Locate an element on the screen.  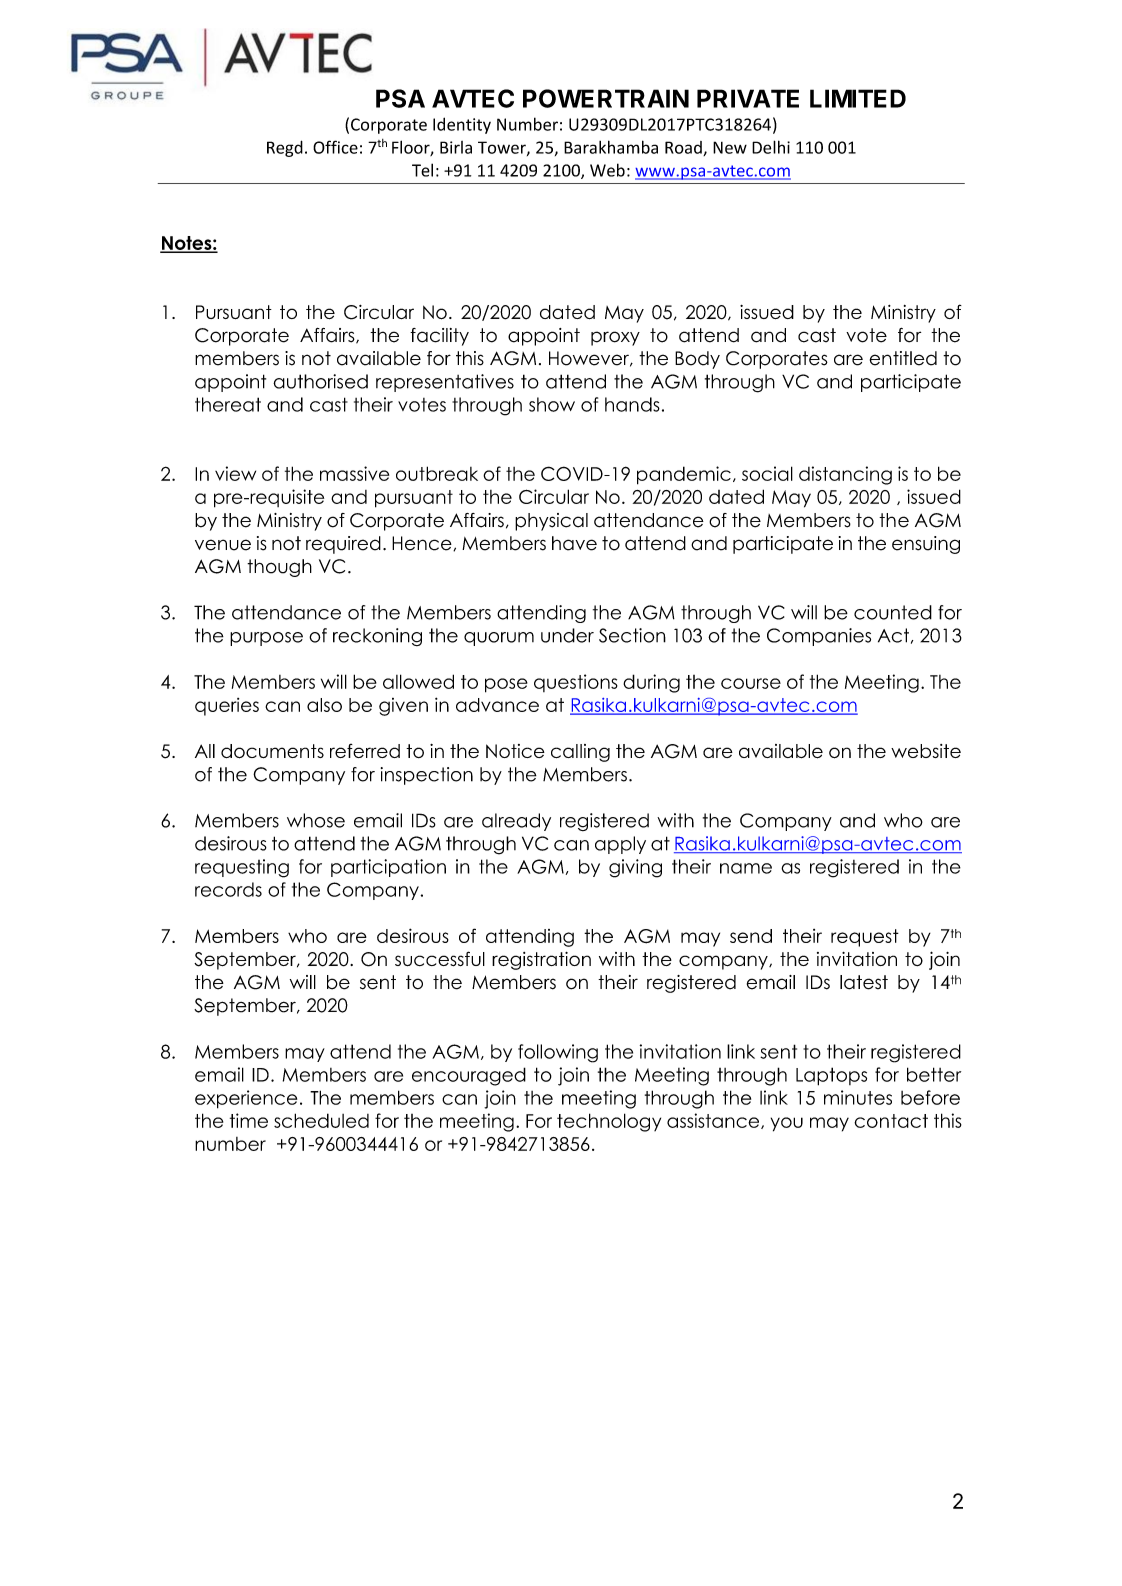
minutes is located at coordinates (858, 1097).
